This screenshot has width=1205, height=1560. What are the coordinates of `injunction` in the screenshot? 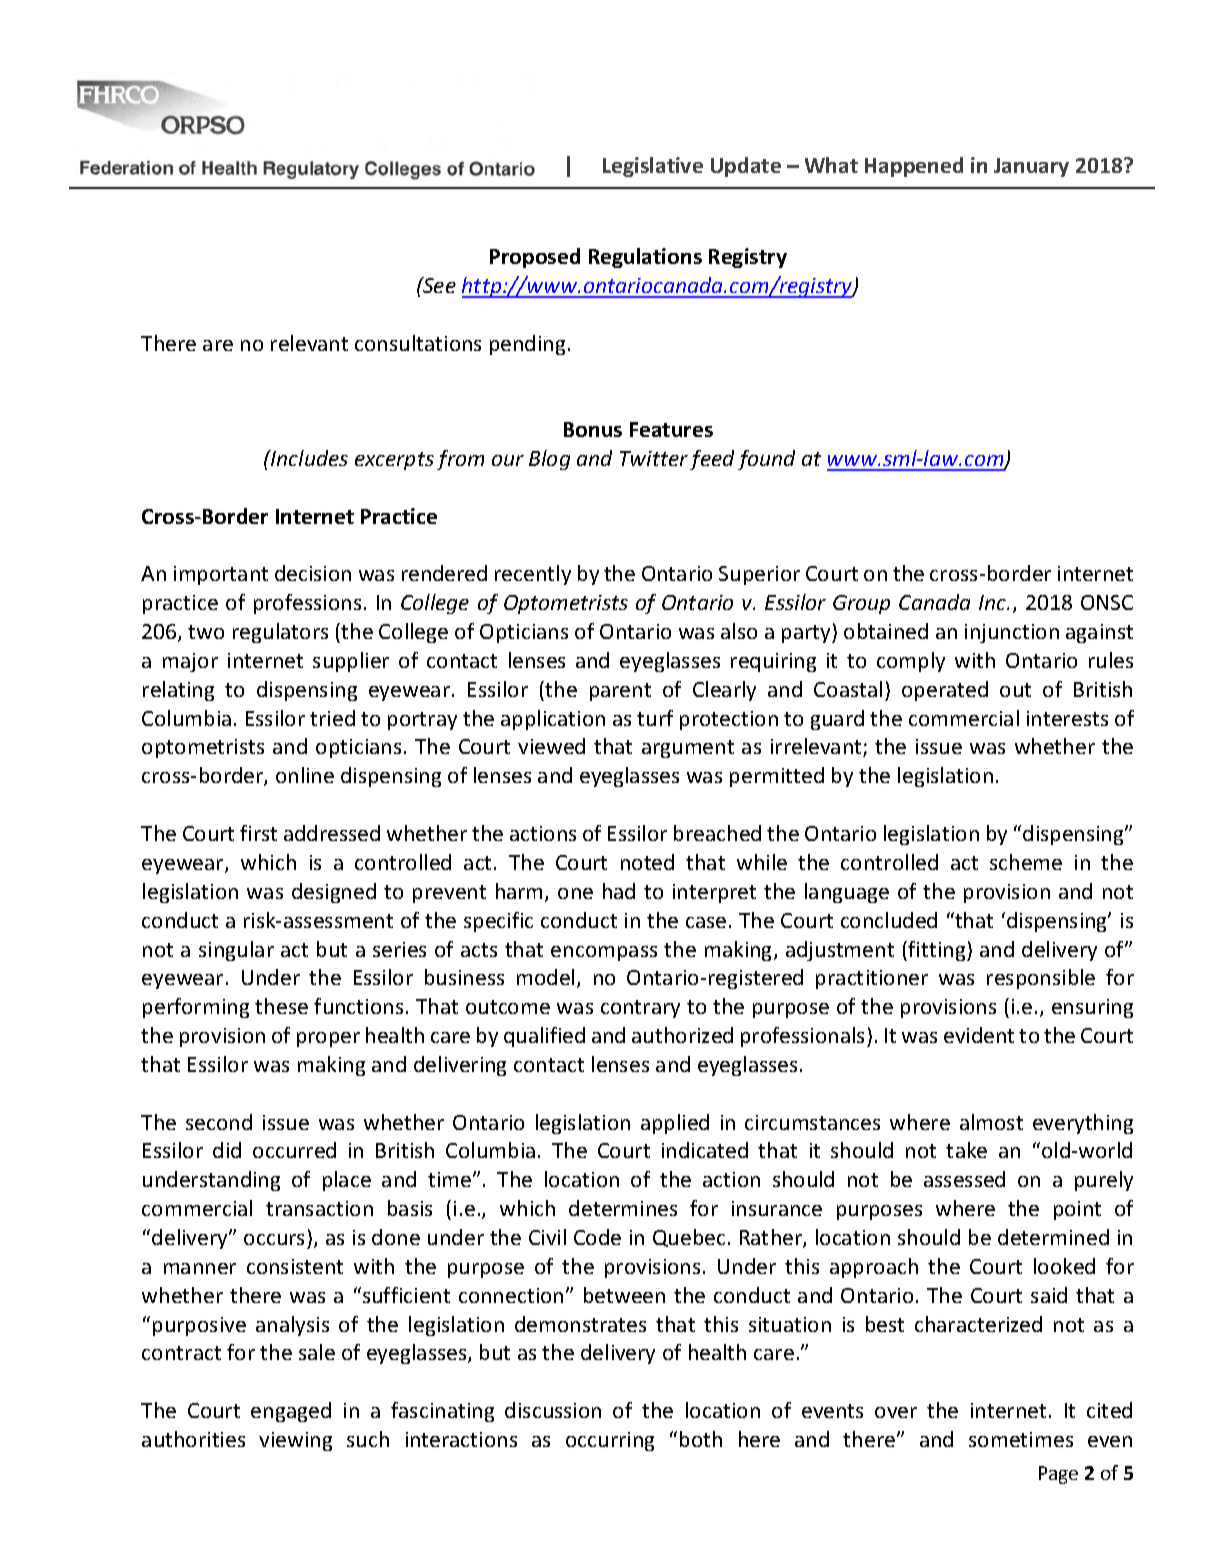 It's located at (1012, 633).
